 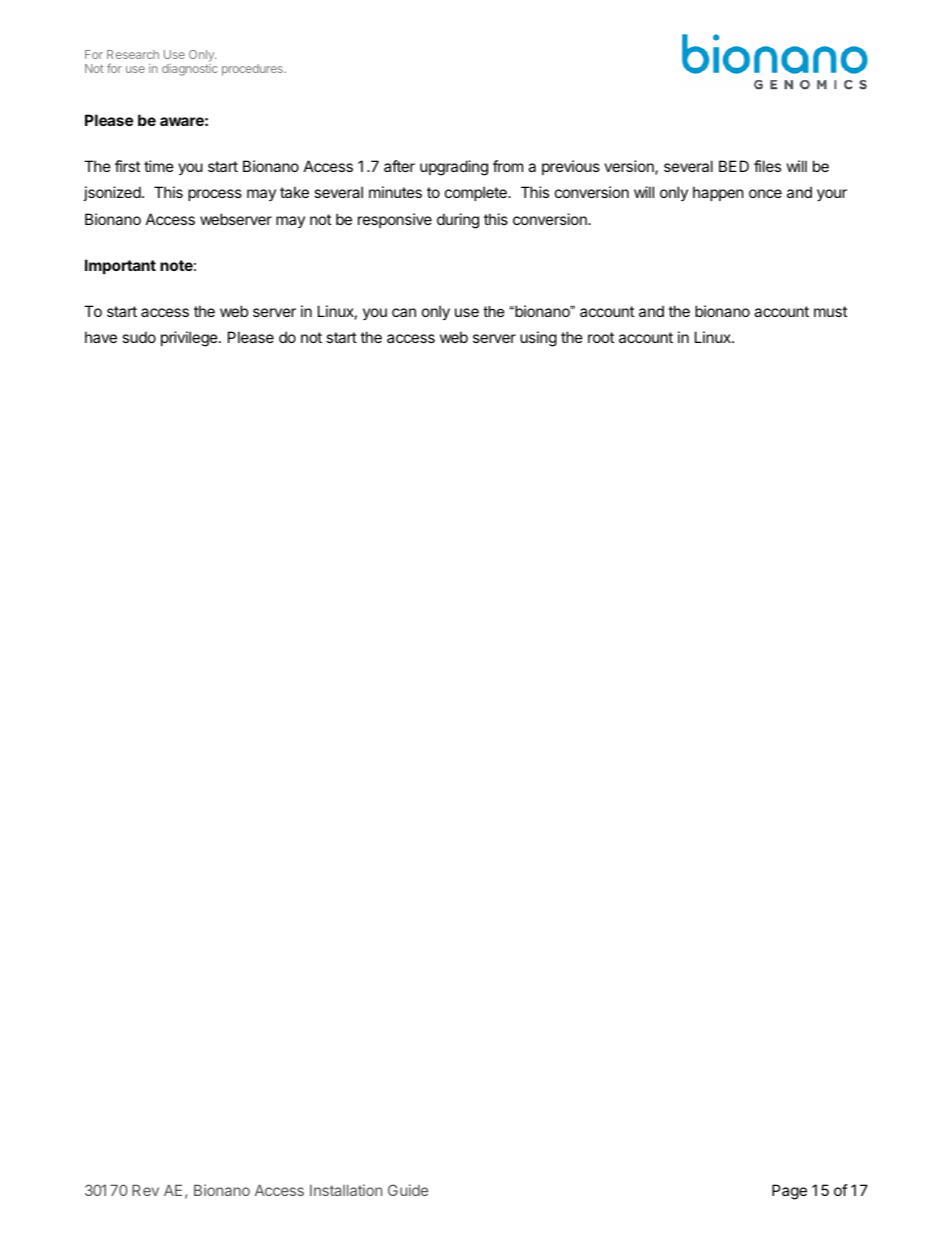 What do you see at coordinates (734, 166) in the screenshot?
I see `BED` at bounding box center [734, 166].
